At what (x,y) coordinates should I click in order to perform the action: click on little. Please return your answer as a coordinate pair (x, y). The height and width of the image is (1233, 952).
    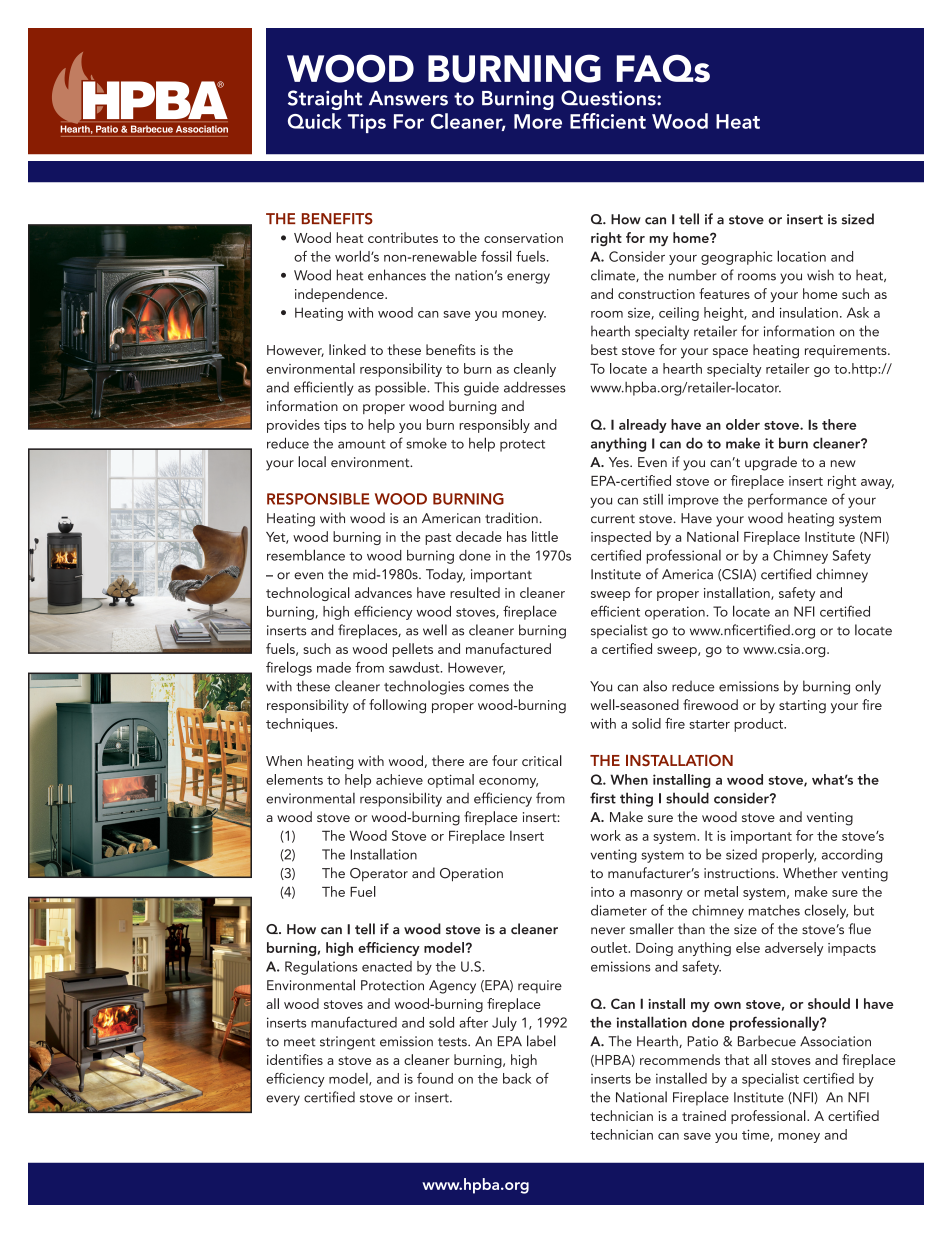
    Looking at the image, I should click on (545, 536).
